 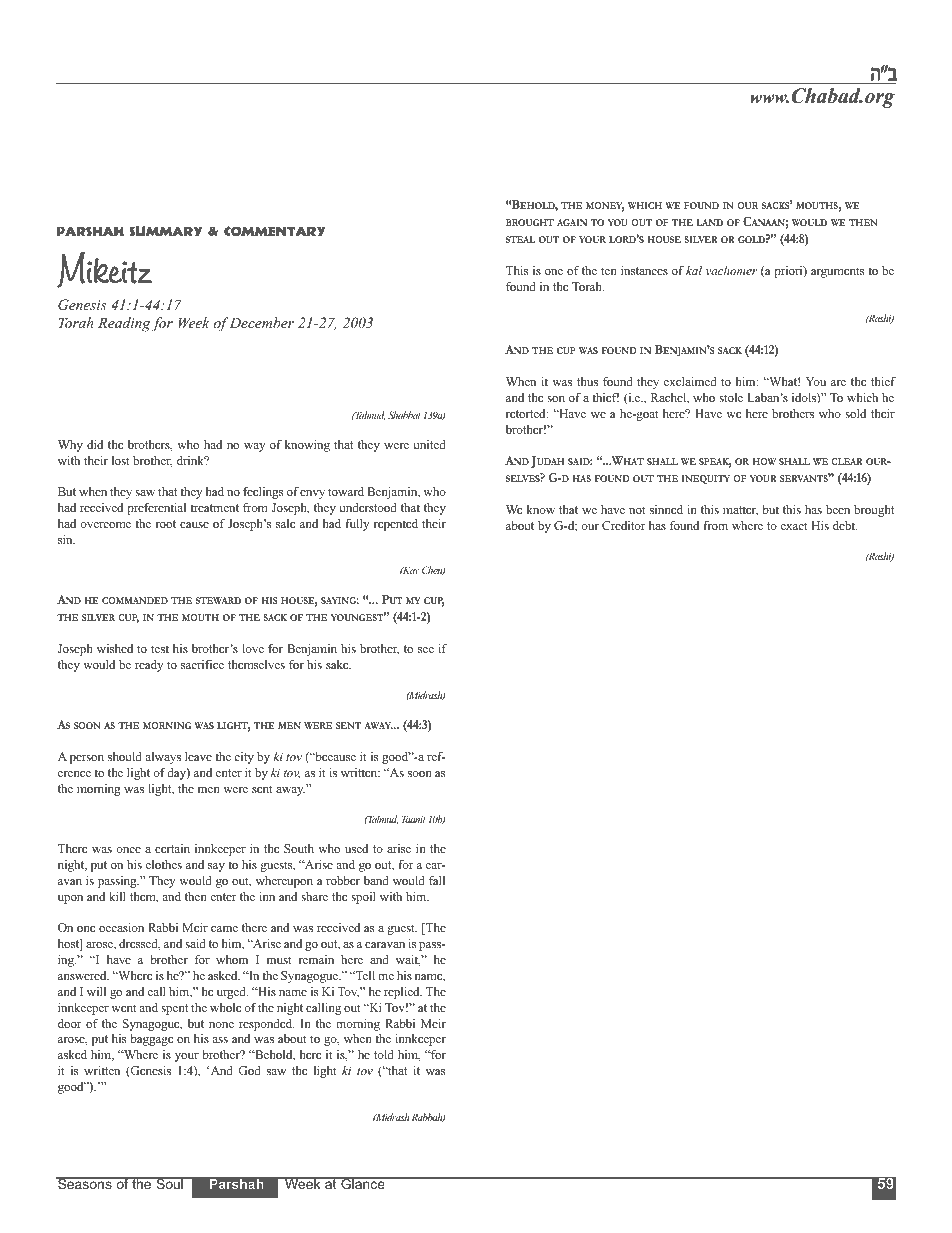 I want to click on STEAL, so click(x=521, y=239).
